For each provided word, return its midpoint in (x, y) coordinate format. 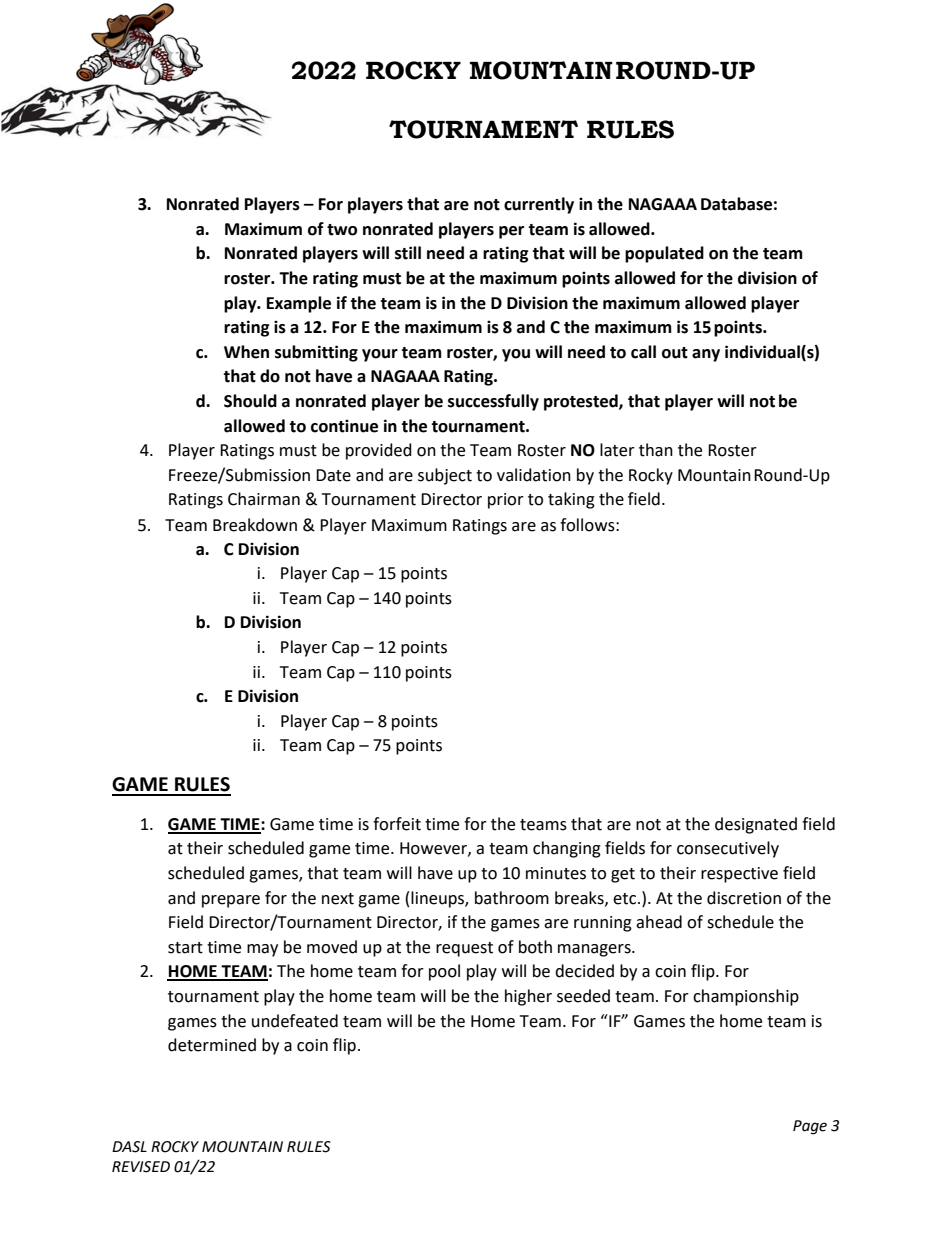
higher (528, 997)
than (656, 450)
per (511, 232)
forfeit (397, 824)
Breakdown (255, 525)
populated (664, 254)
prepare (231, 901)
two (342, 230)
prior (506, 501)
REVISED (141, 1167)
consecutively (728, 849)
